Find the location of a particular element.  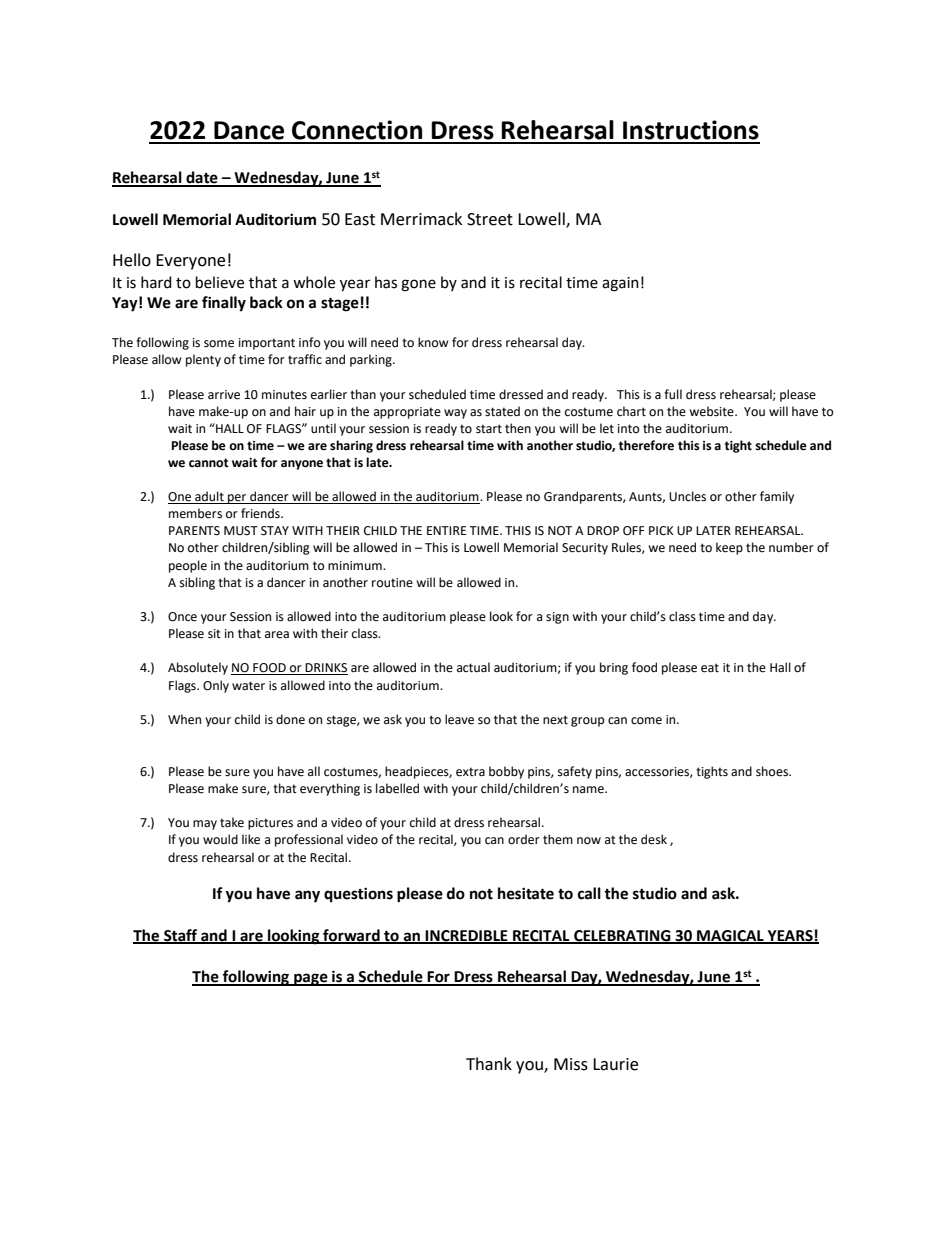

way is located at coordinates (455, 414).
